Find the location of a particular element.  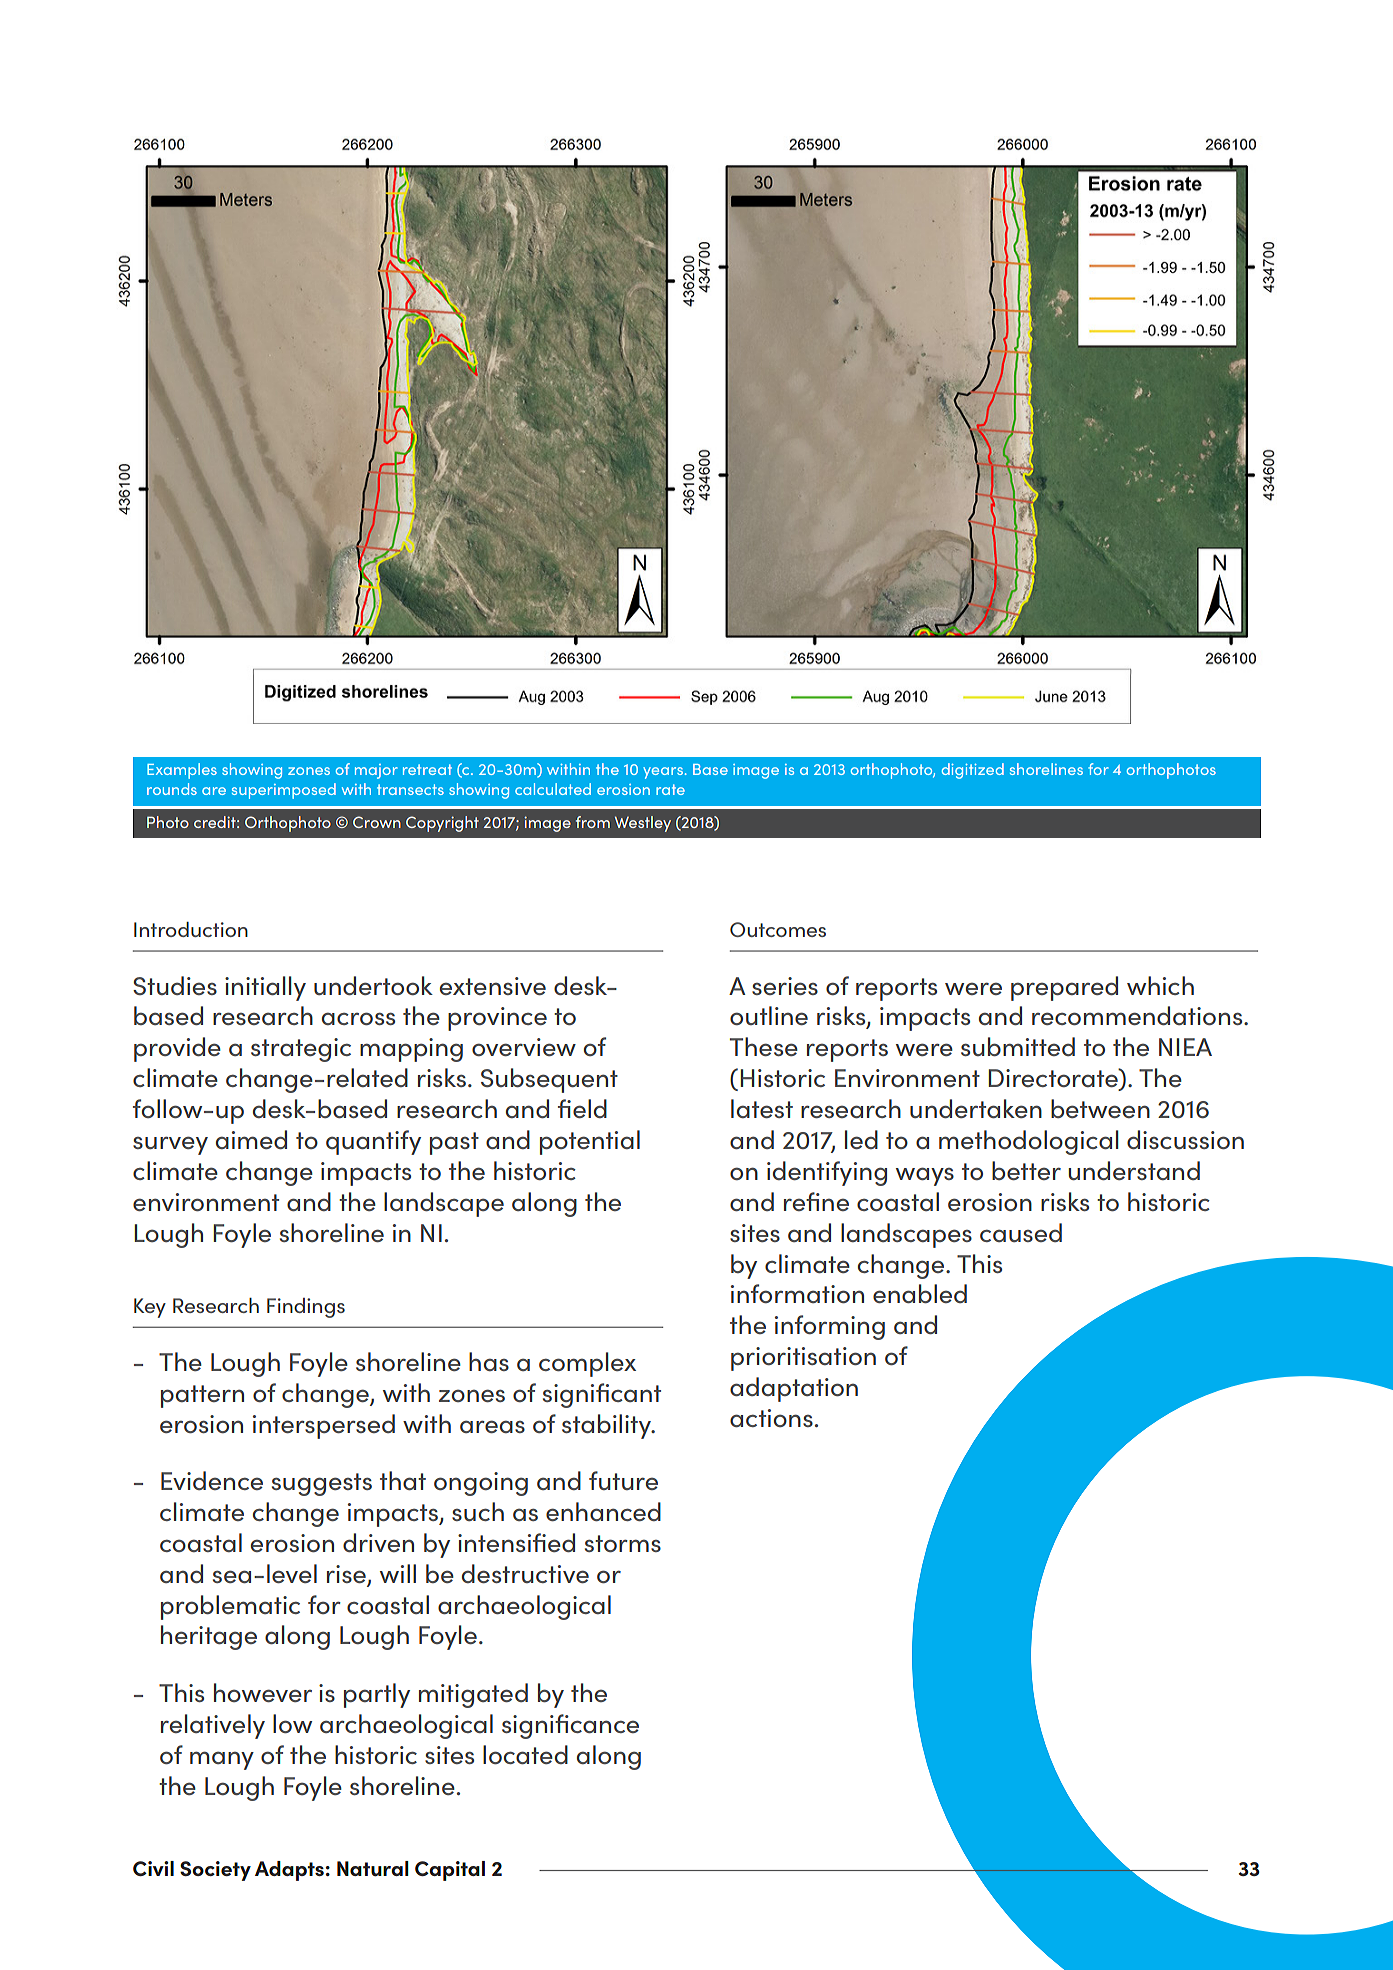

Westley is located at coordinates (643, 824).
